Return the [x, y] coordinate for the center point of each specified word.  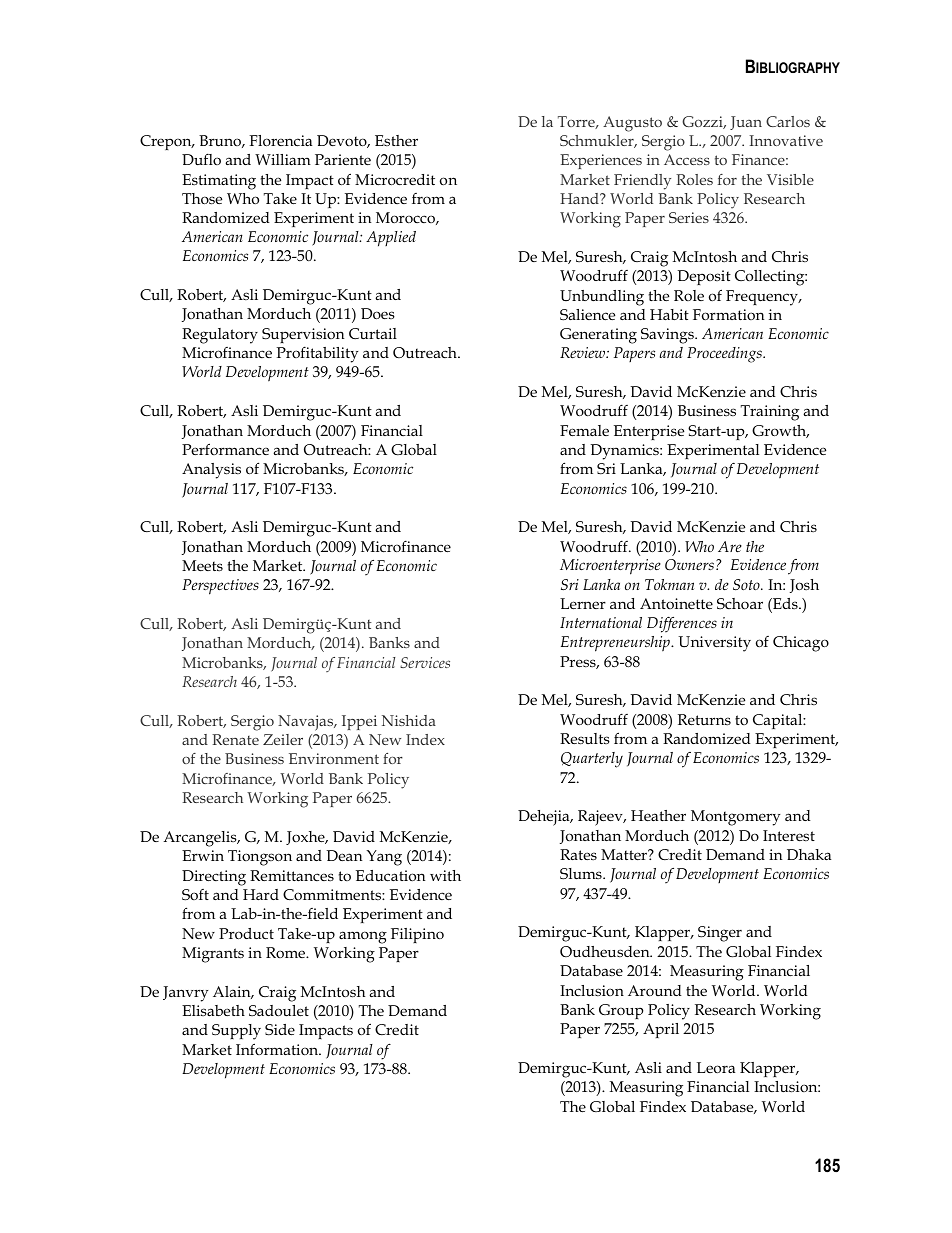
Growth [780, 431]
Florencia [280, 140]
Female [584, 430]
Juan [746, 123]
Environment [334, 758]
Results [585, 739]
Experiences [601, 161]
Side [280, 1030]
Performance [225, 449]
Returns [704, 720]
